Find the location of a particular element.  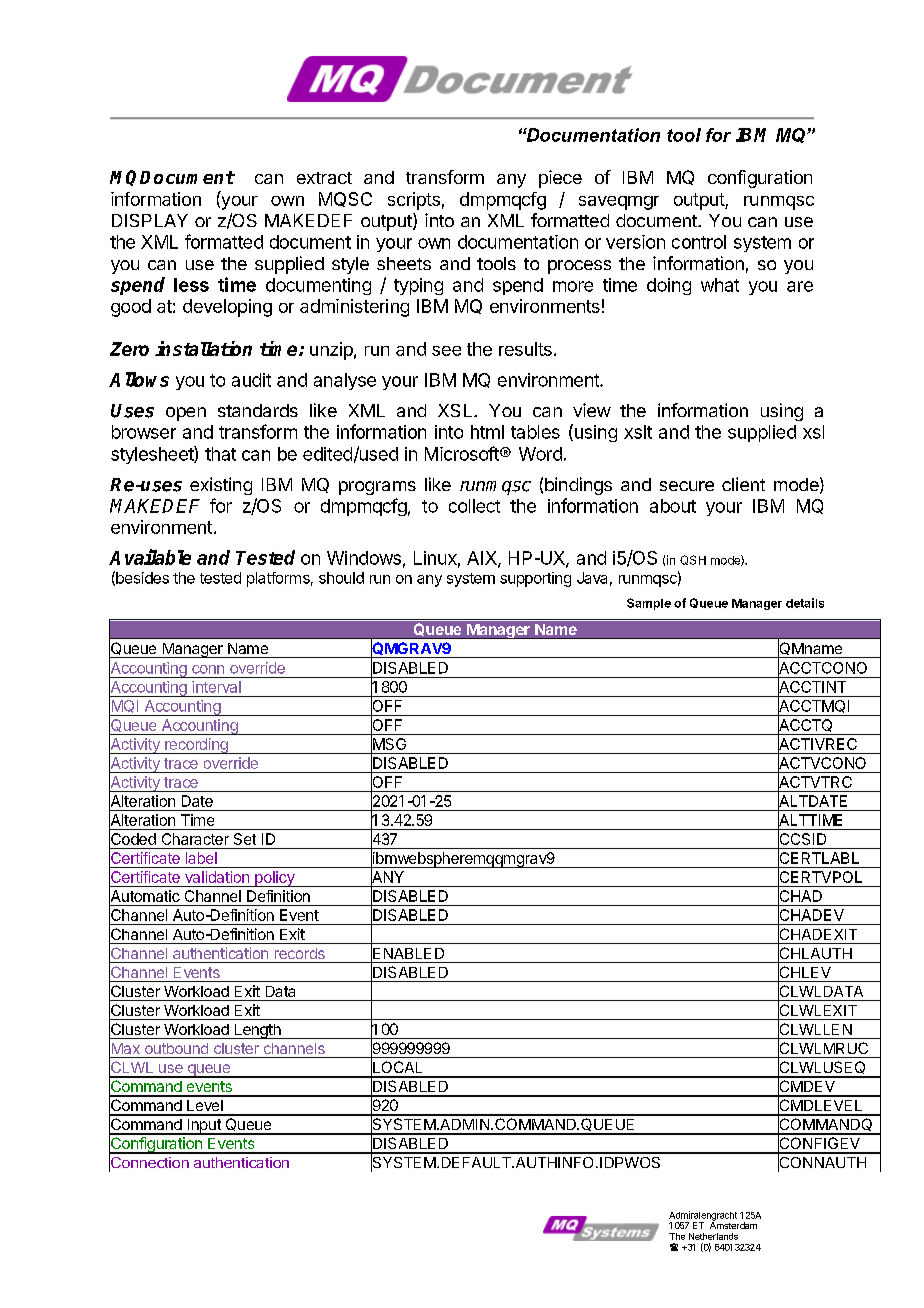

recording is located at coordinates (196, 746).
